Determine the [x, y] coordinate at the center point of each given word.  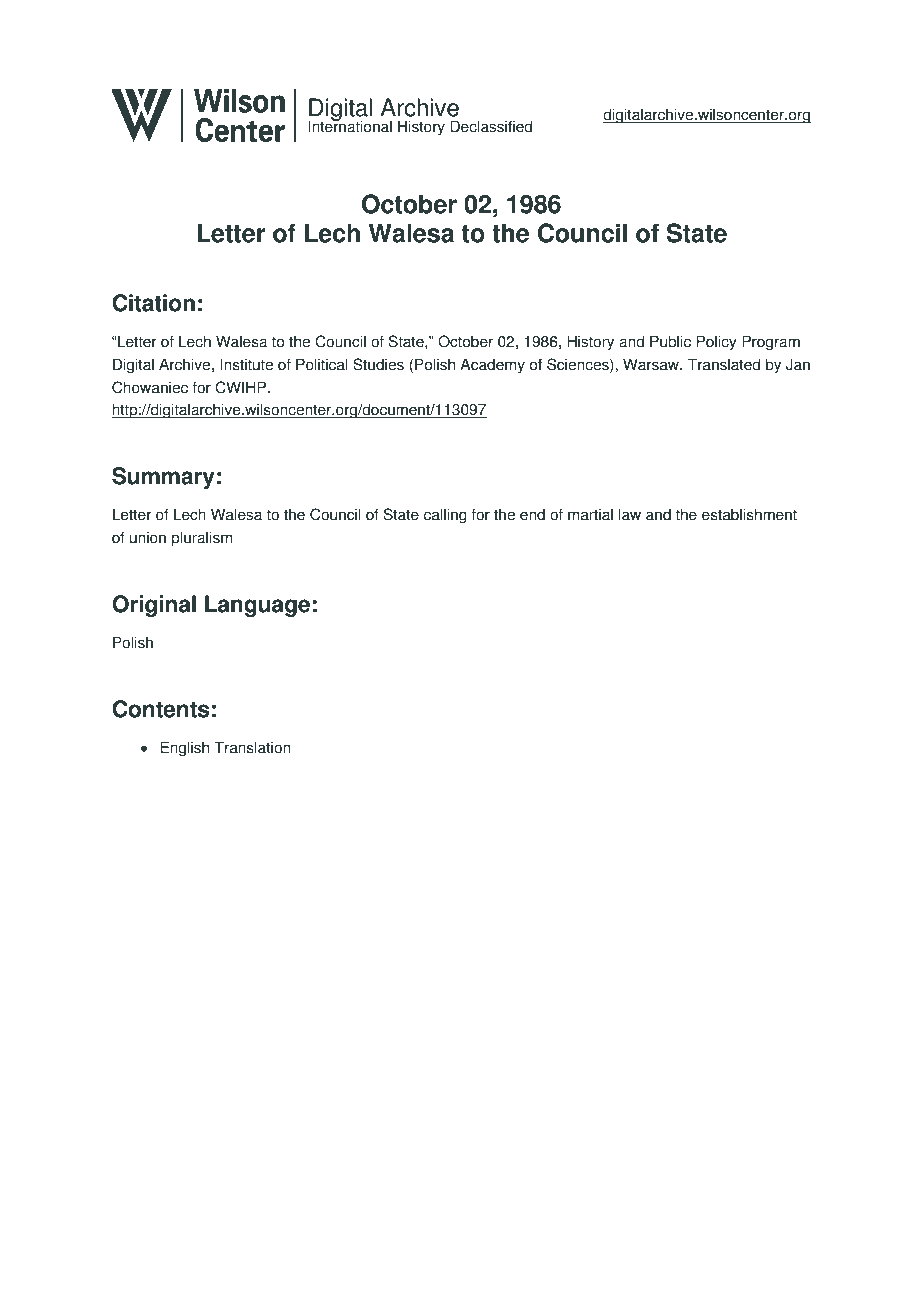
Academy [492, 366]
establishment [749, 514]
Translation [252, 747]
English [185, 749]
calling [445, 516]
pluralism [202, 539]
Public [670, 341]
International [350, 126]
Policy [716, 343]
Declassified [491, 126]
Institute [247, 364]
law [630, 514]
